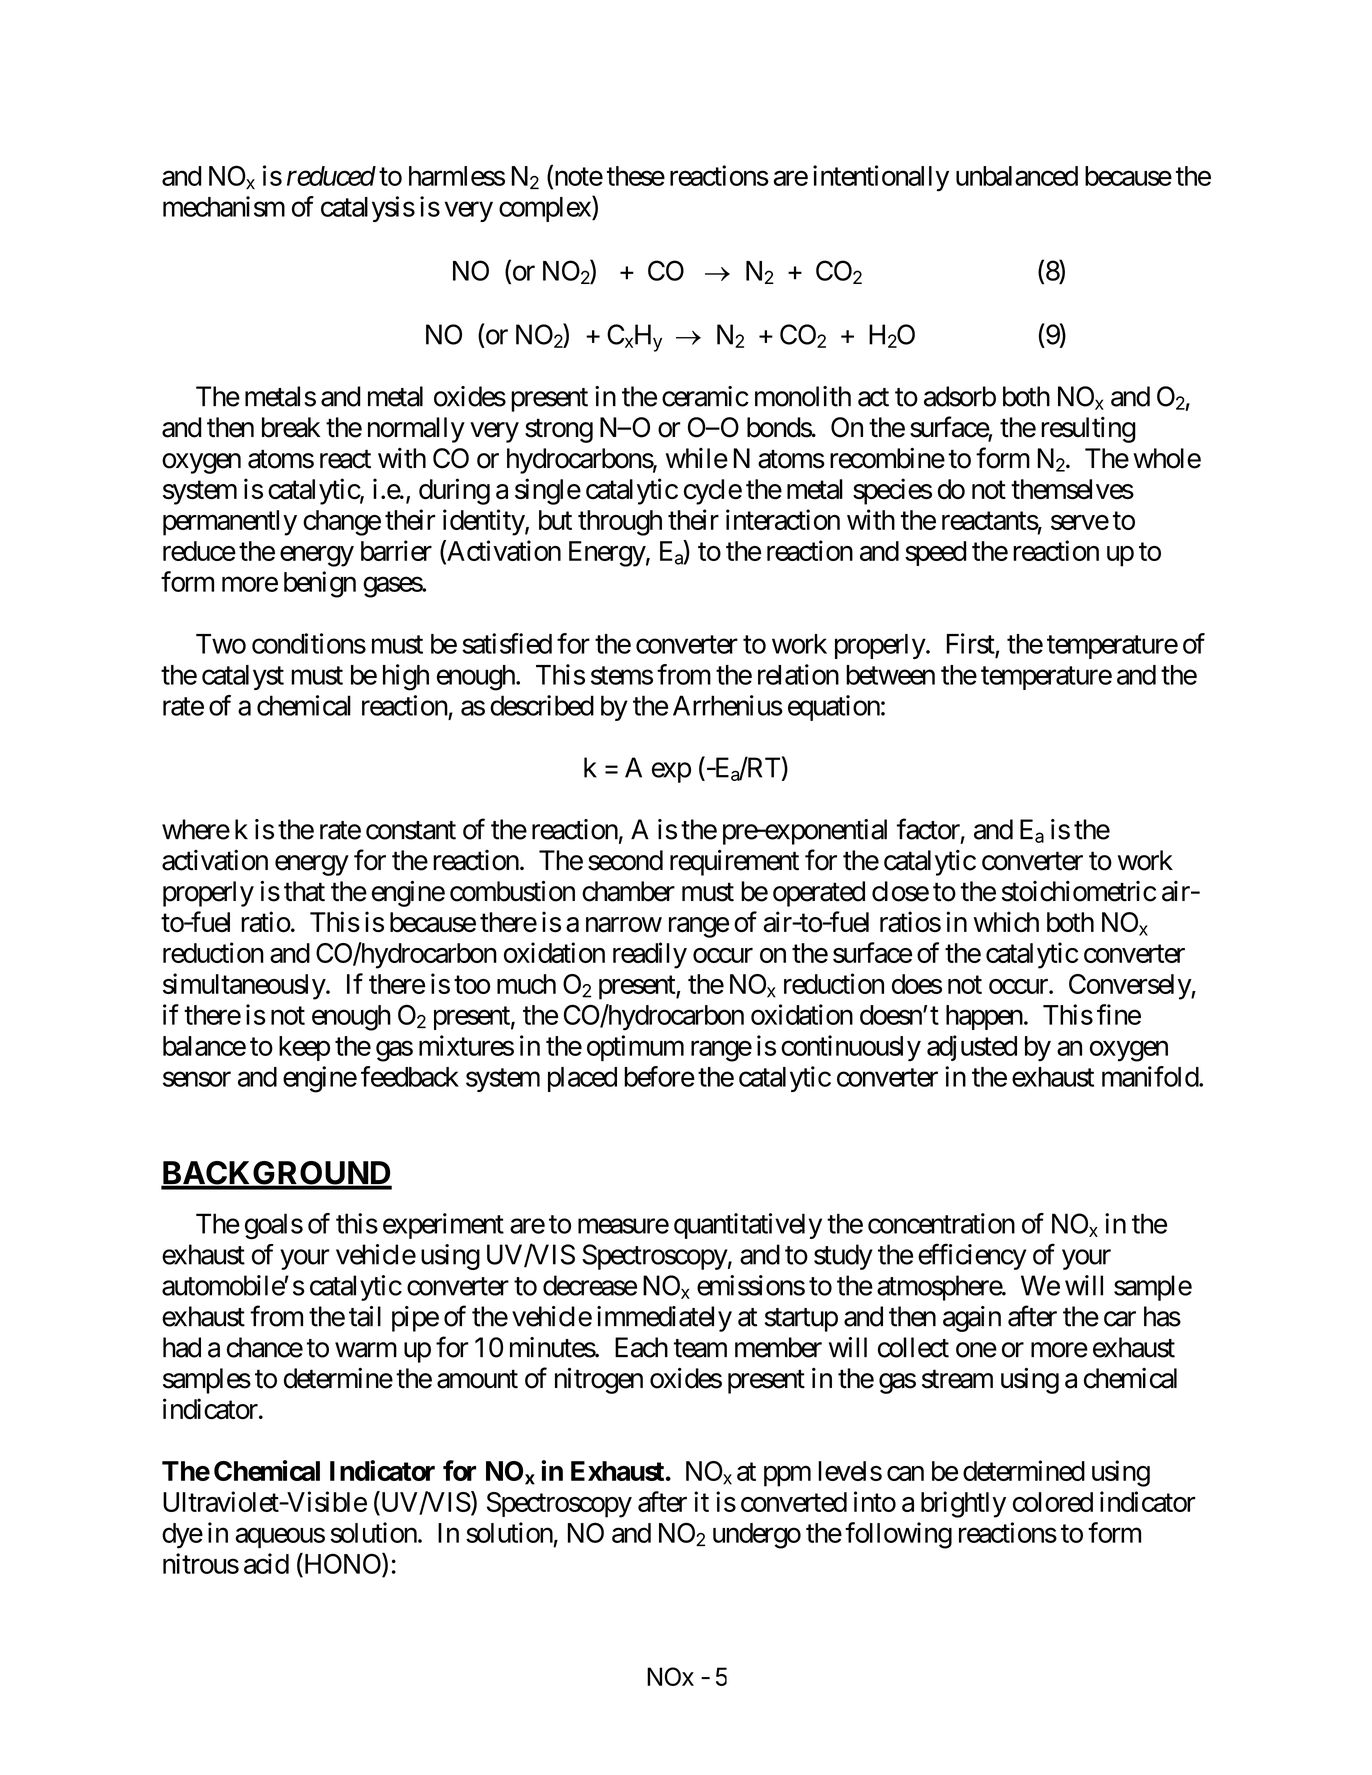 This screenshot has width=1372, height=1775. Describe the element at coordinates (1006, 922) in the screenshot. I see `which` at that location.
